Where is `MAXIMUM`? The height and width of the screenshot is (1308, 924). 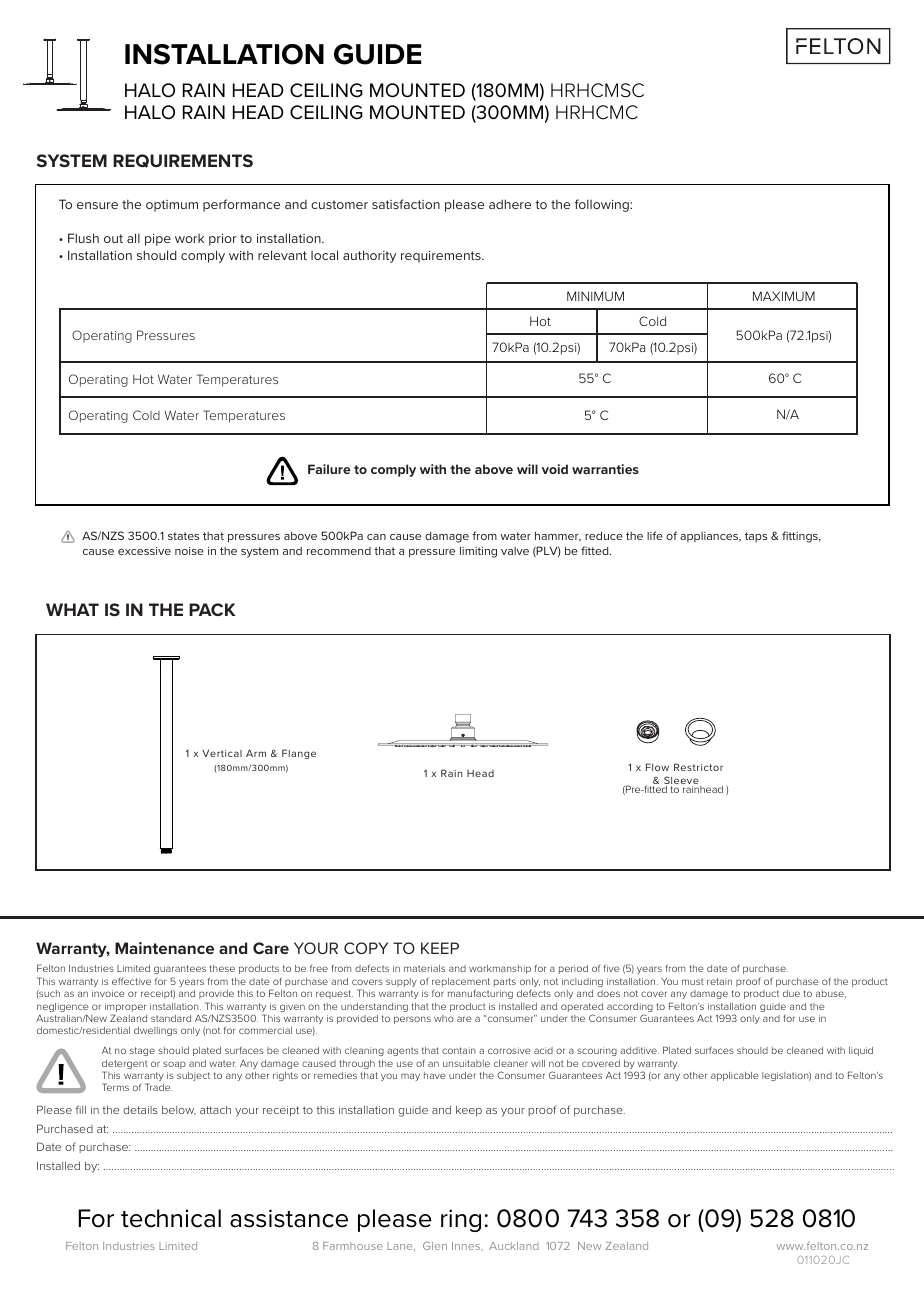 MAXIMUM is located at coordinates (784, 296).
